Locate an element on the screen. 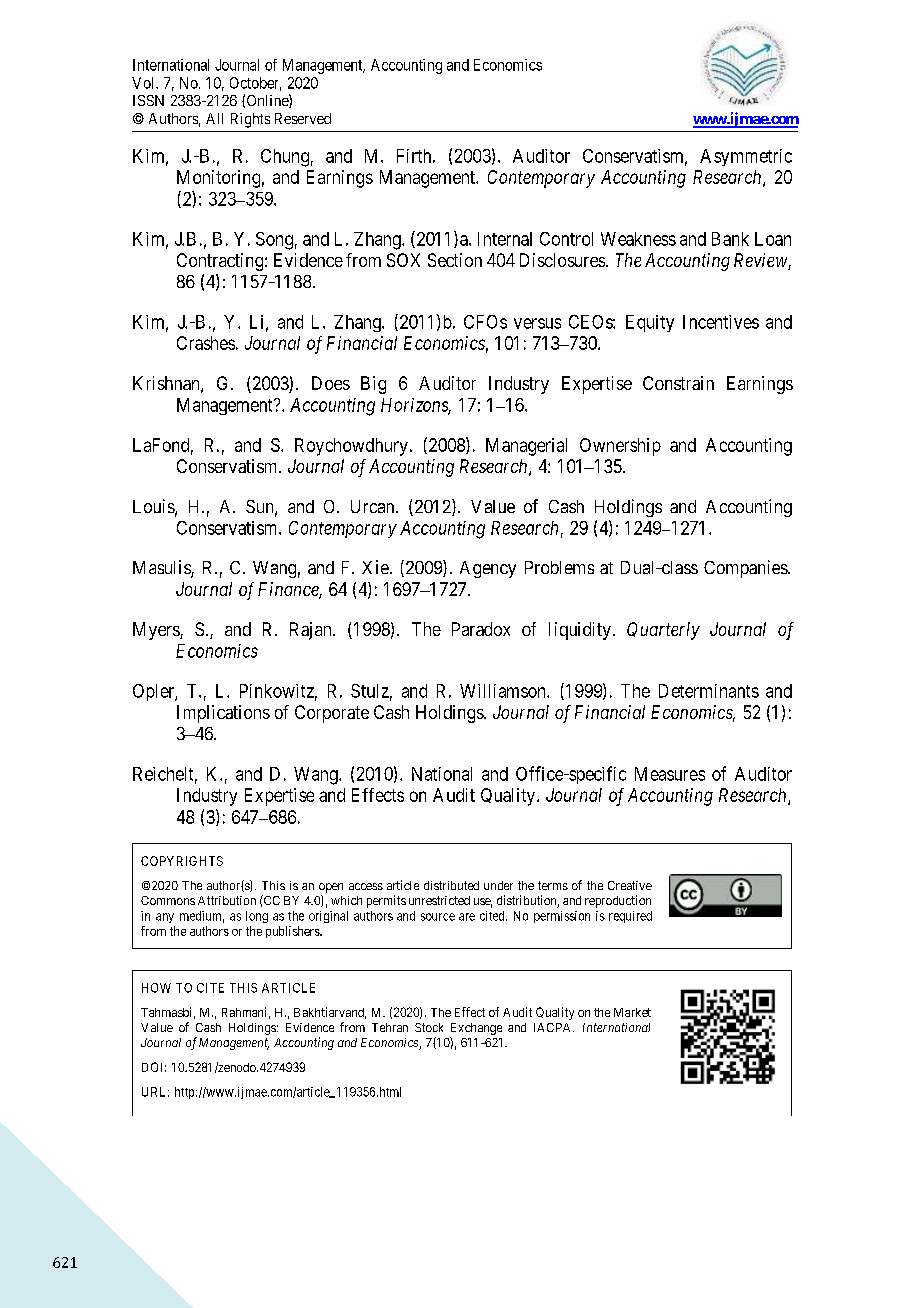 Image resolution: width=924 pixels, height=1308 pixels. Incentives is located at coordinates (721, 322).
